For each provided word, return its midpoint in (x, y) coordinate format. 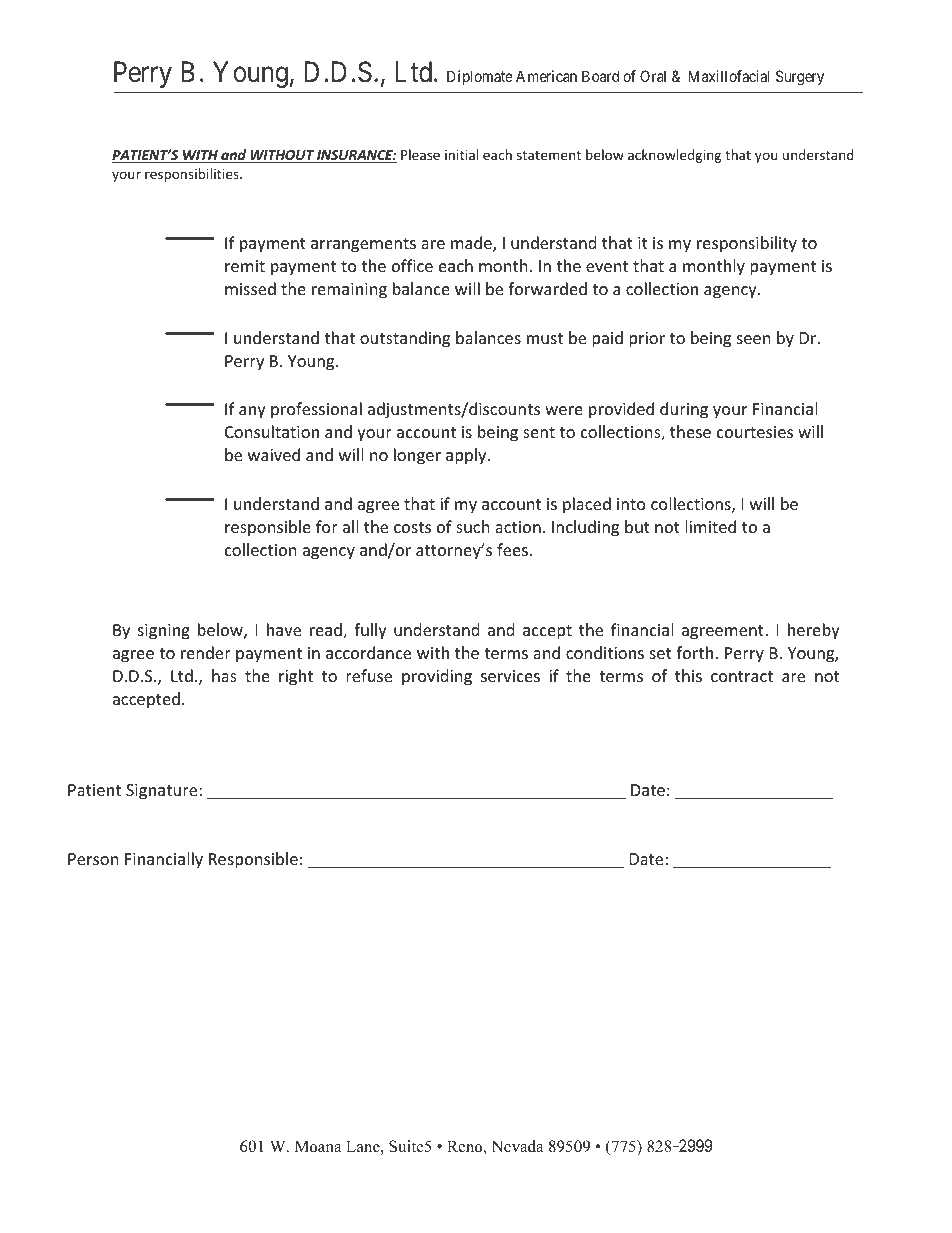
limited (710, 526)
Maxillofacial (729, 76)
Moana (318, 1146)
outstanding (405, 339)
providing (437, 677)
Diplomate (480, 77)
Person (93, 859)
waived (274, 454)
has (224, 675)
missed (250, 288)
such (473, 526)
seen (754, 339)
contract (742, 676)
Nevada (517, 1146)
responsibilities (193, 175)
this (688, 675)
